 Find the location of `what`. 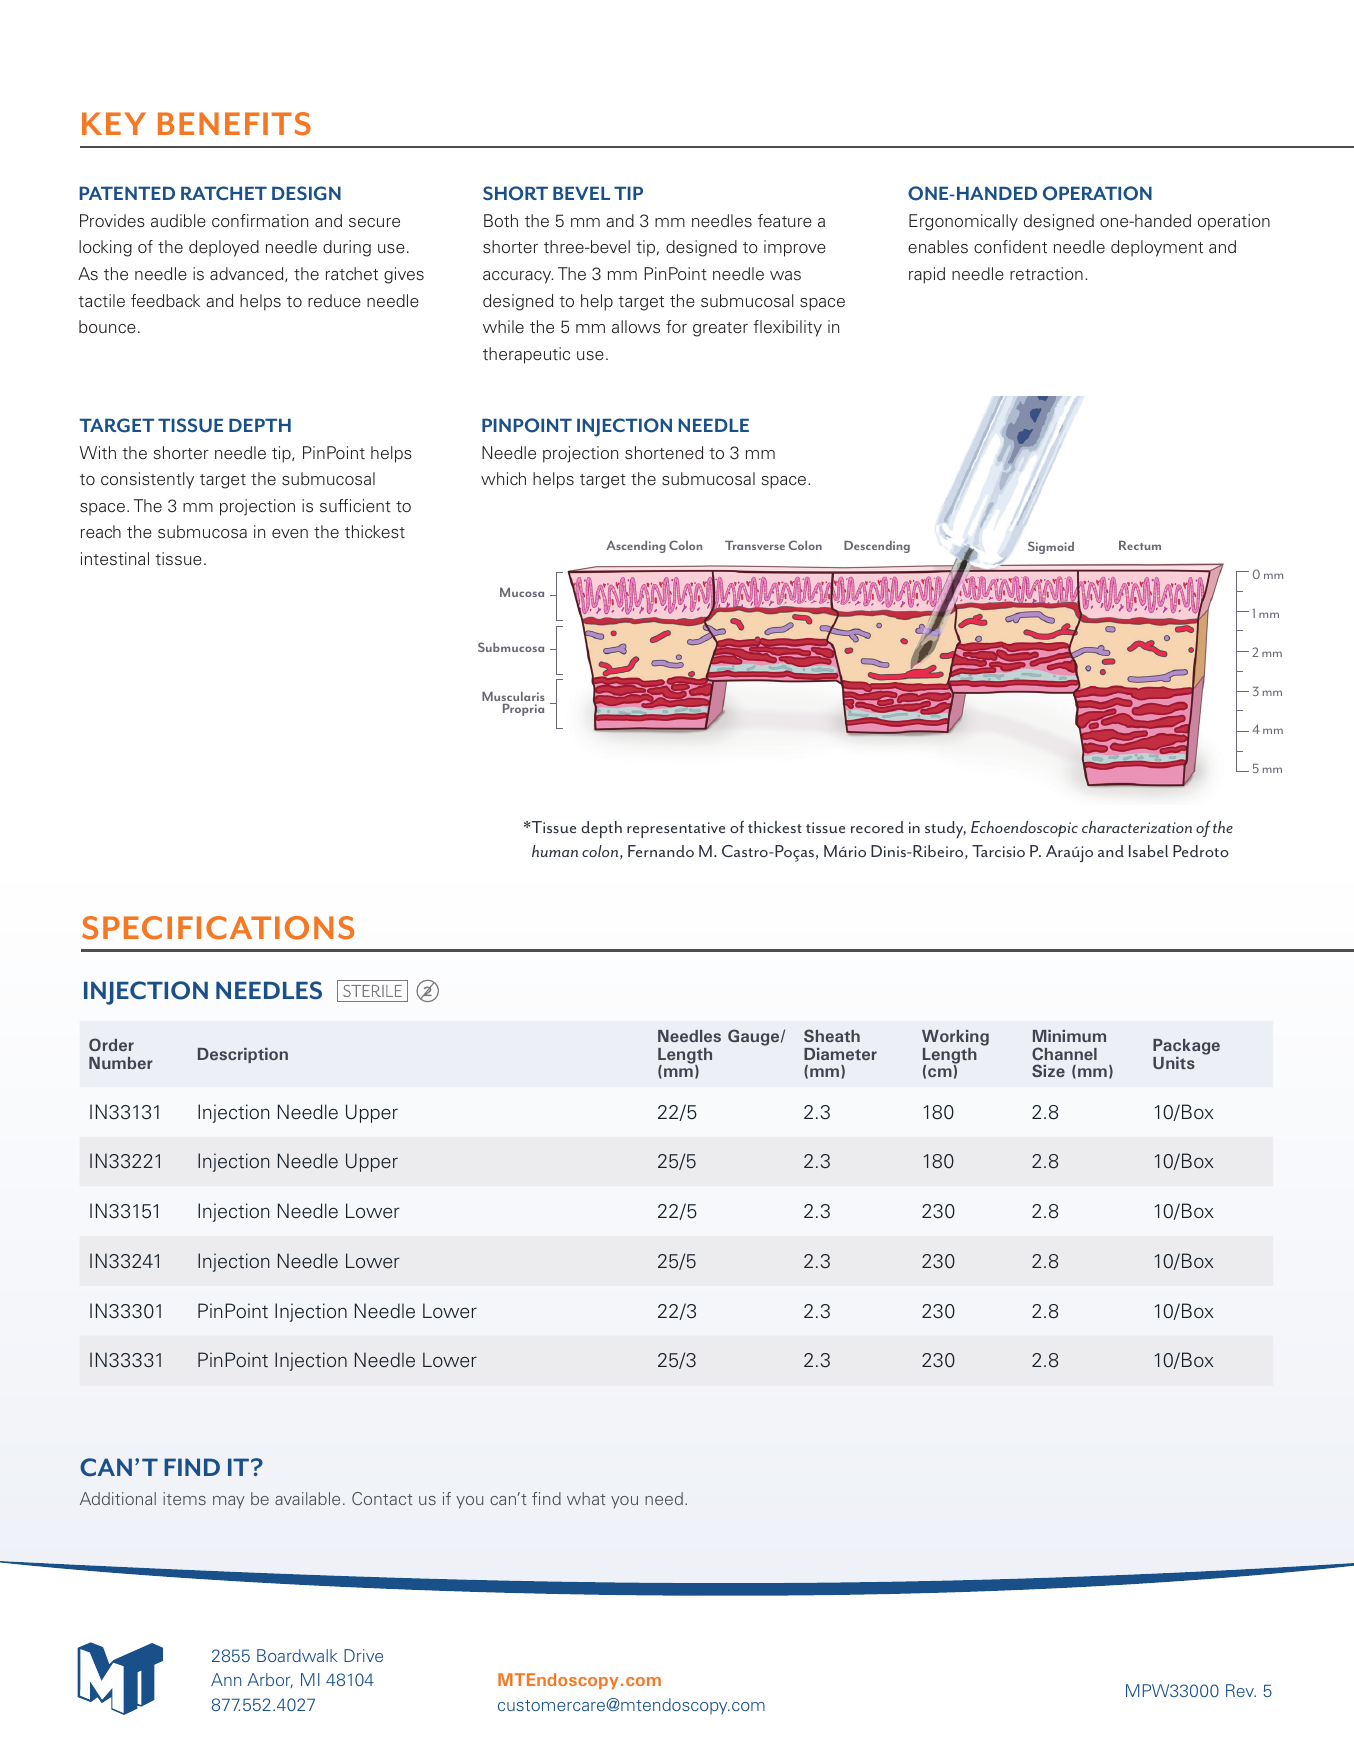

what is located at coordinates (586, 1498).
